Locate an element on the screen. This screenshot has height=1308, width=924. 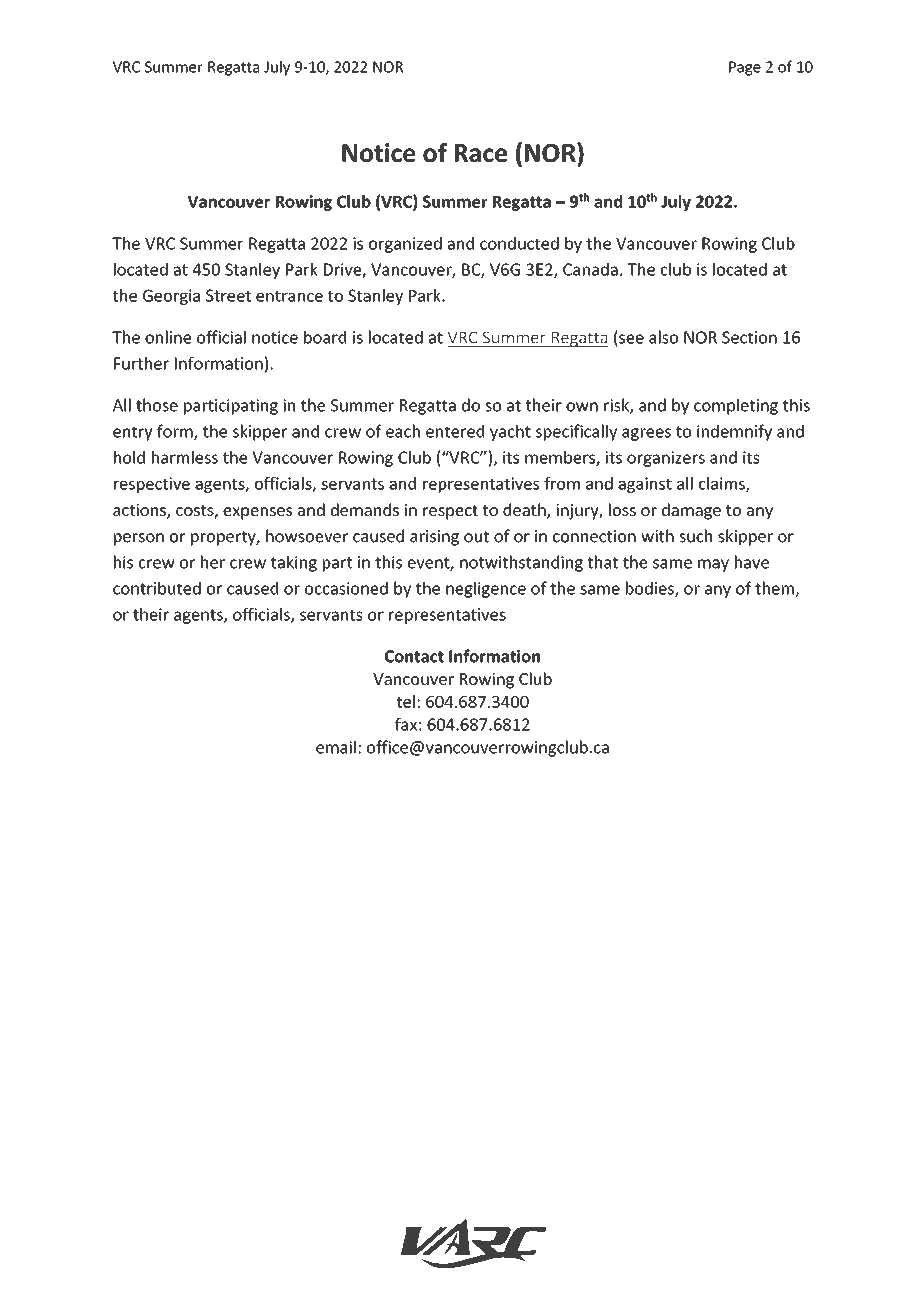
Canada is located at coordinates (590, 269).
